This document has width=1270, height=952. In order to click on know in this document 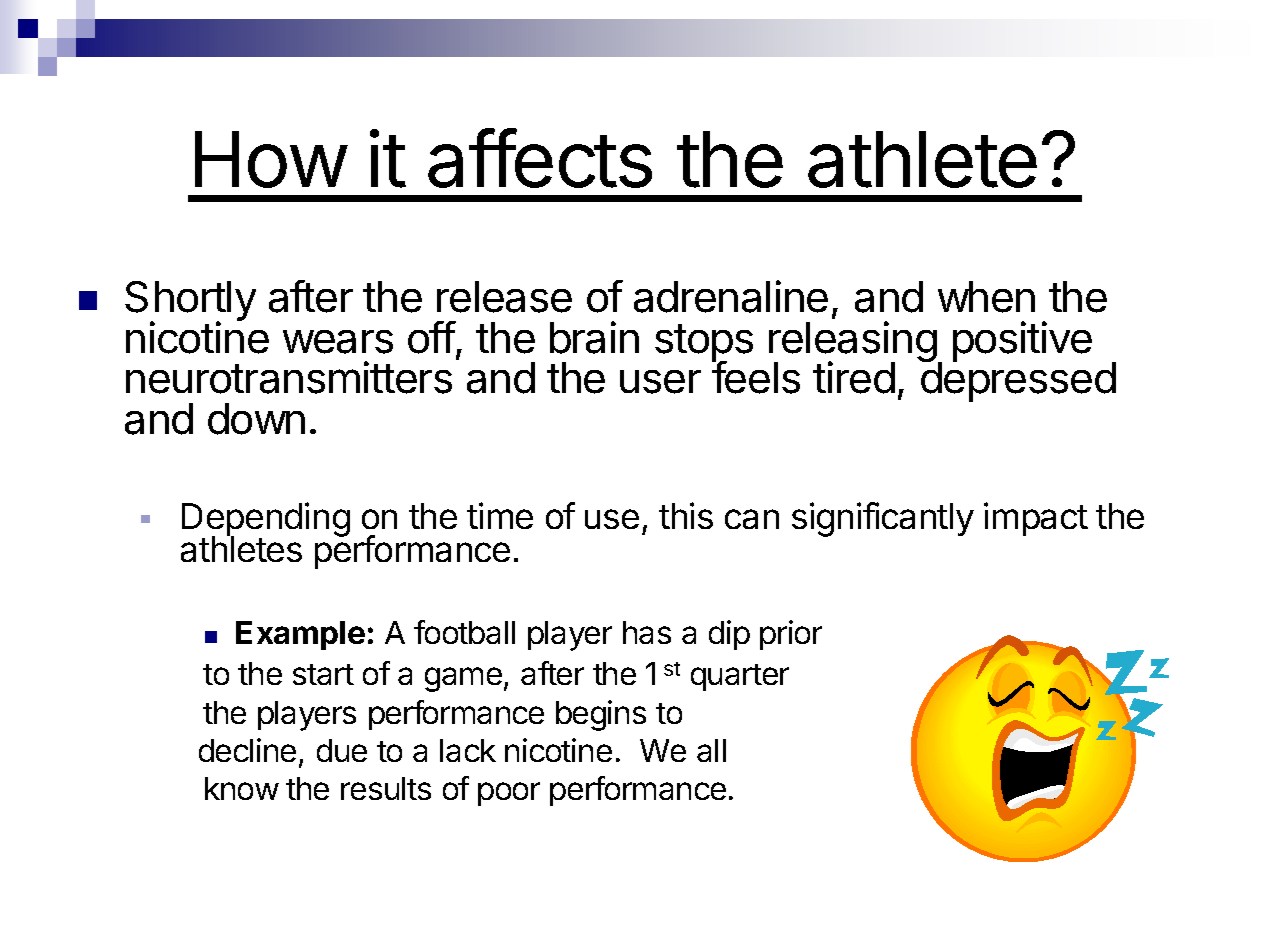, I will do `click(242, 788)`.
